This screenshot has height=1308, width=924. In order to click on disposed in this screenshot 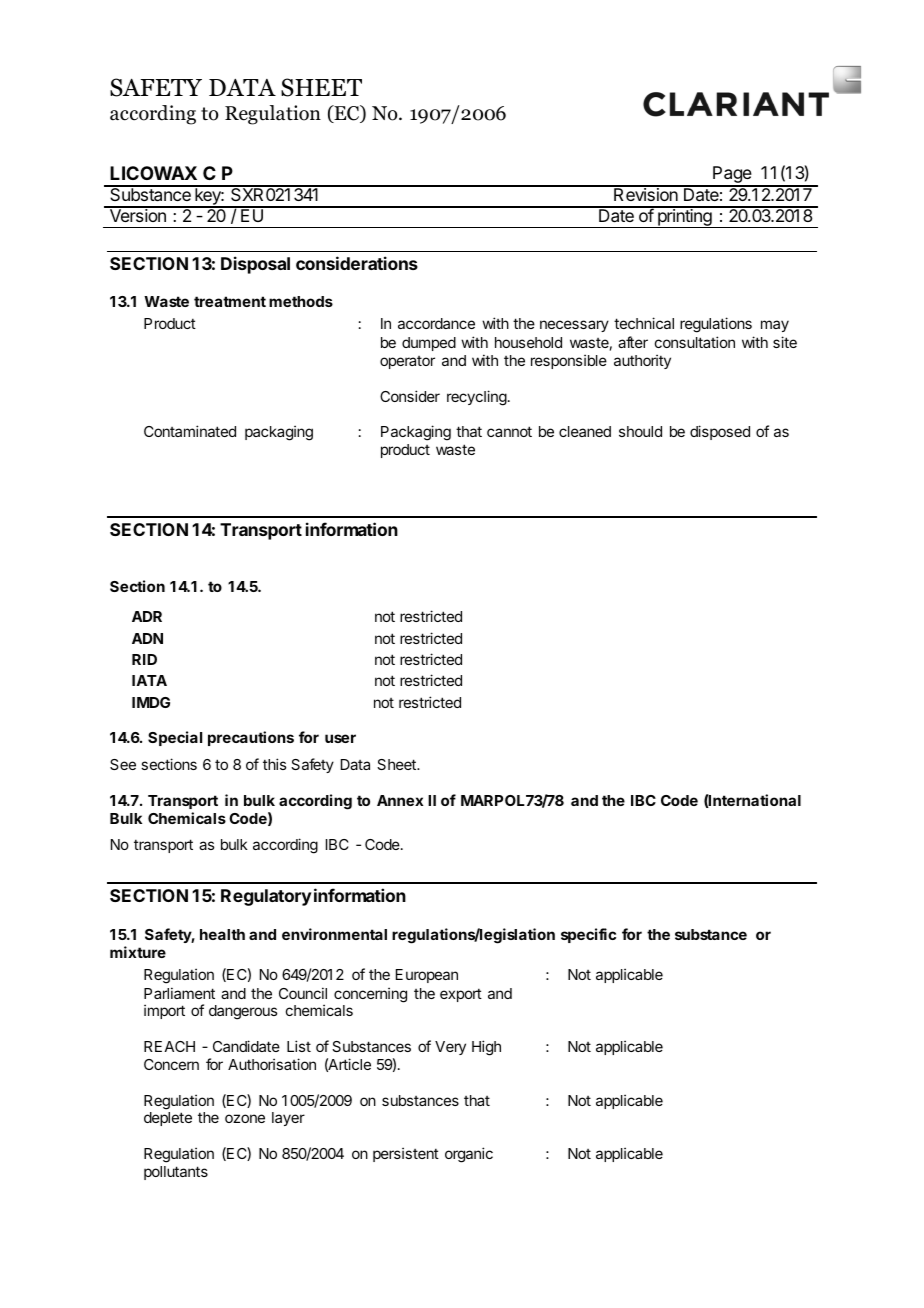, I will do `click(720, 432)`.
